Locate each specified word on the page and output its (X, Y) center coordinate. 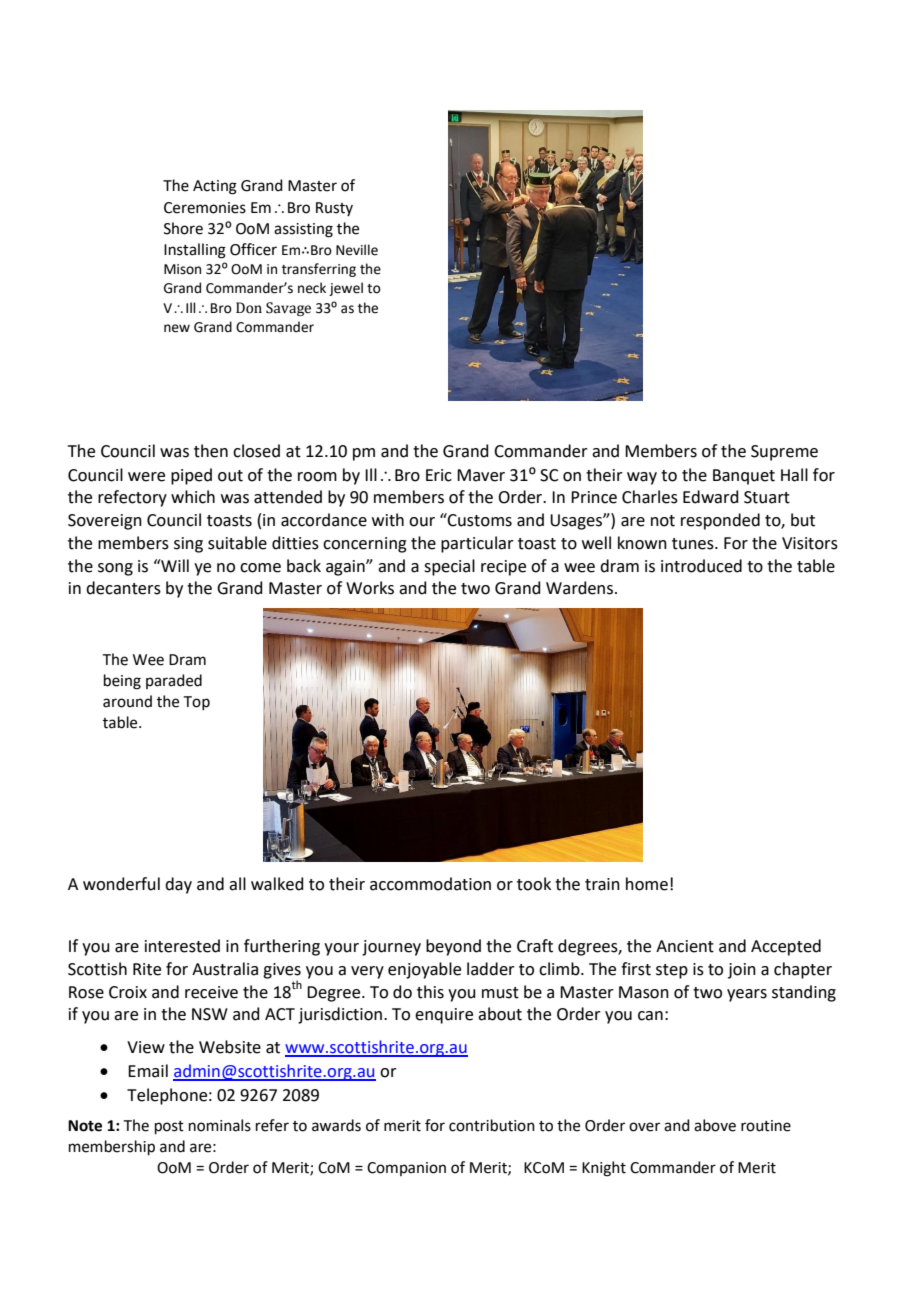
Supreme (784, 453)
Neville (357, 250)
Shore (183, 228)
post (169, 1127)
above (715, 1125)
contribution (492, 1125)
